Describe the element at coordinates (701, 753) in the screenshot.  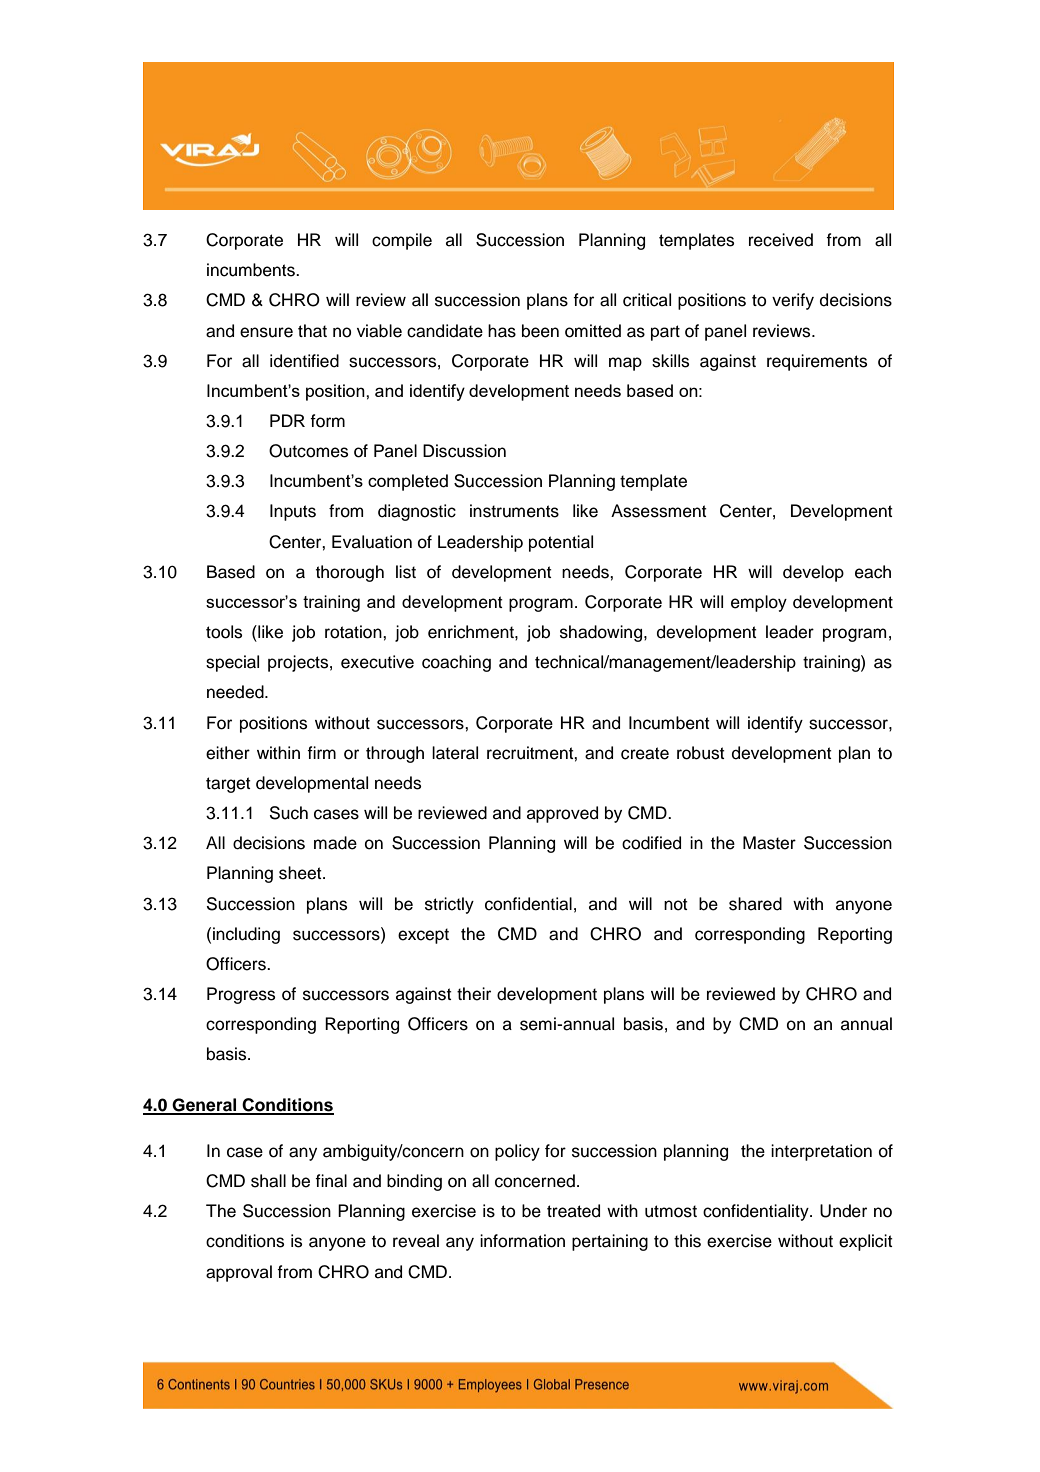
I see `robust` at that location.
